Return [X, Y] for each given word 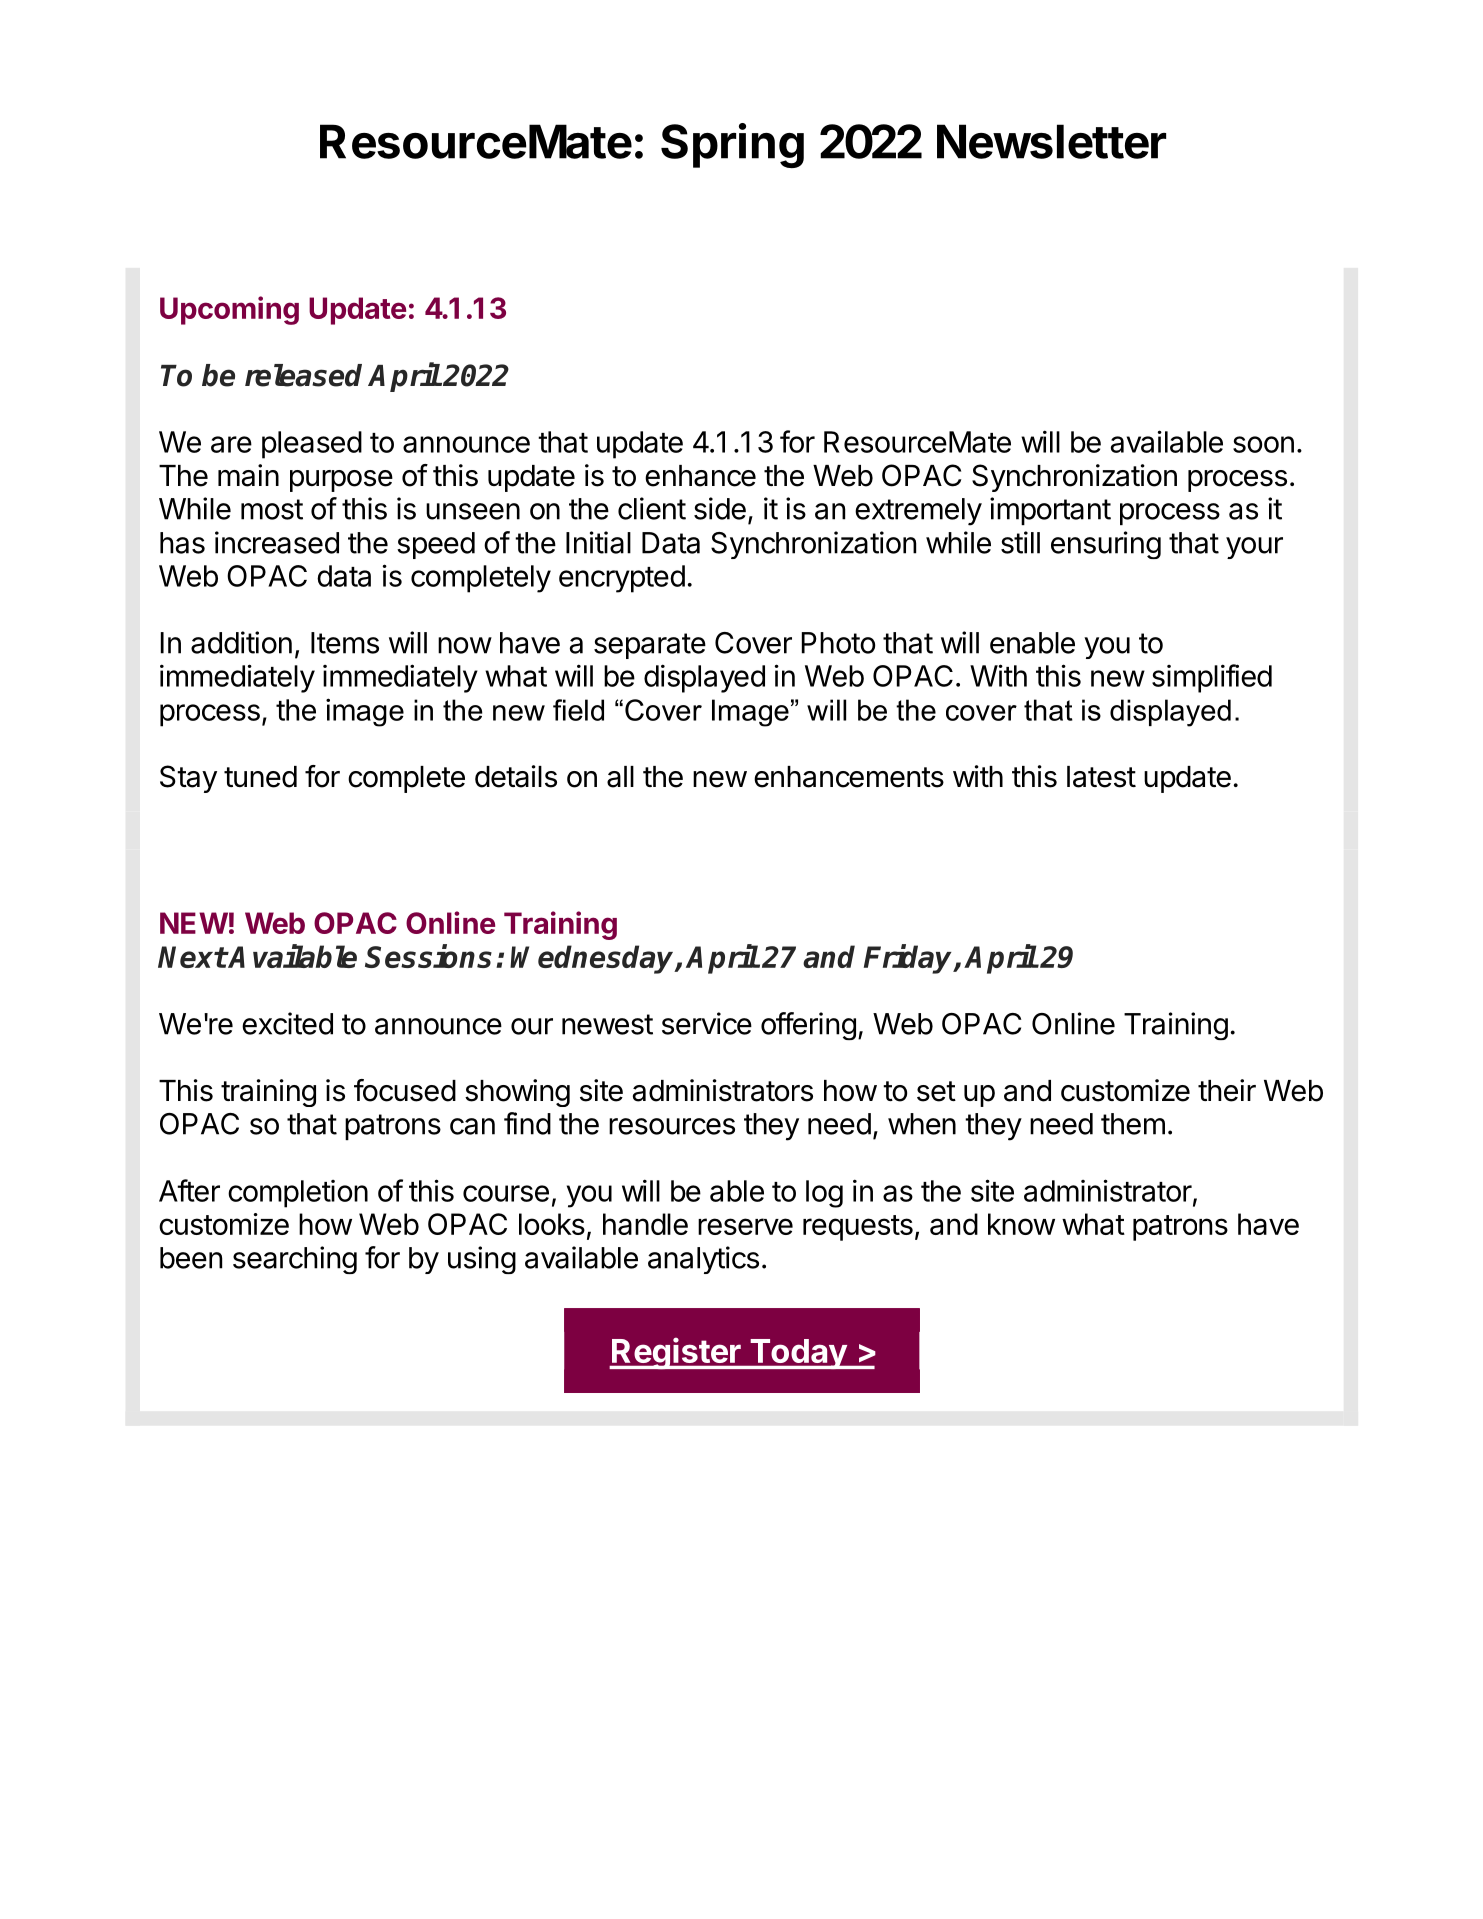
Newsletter [1051, 141]
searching [295, 1260]
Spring [732, 145]
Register [676, 1353]
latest [1101, 777]
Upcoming [229, 310]
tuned [260, 777]
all [620, 777]
